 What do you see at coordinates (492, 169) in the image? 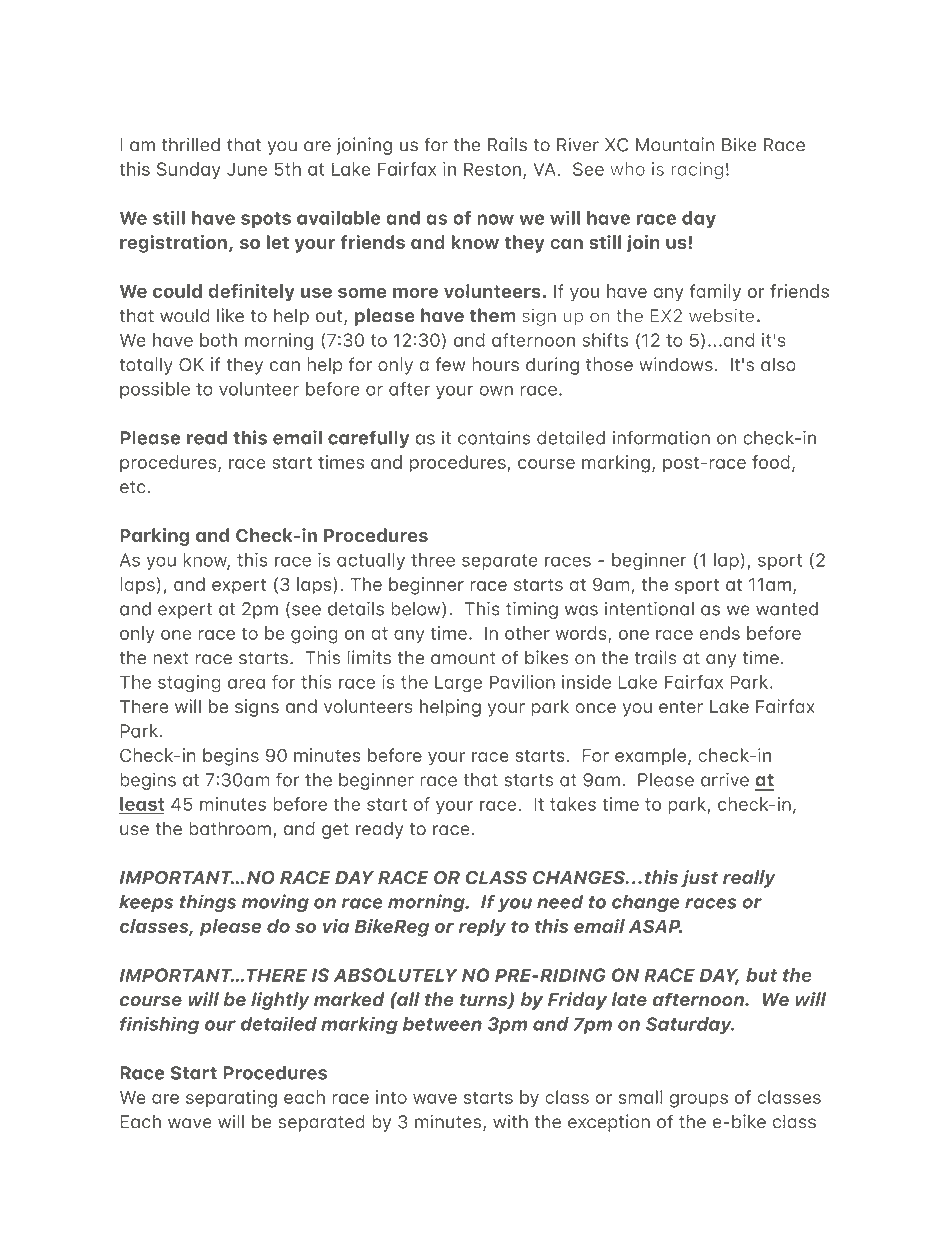
I see `Reston` at bounding box center [492, 169].
